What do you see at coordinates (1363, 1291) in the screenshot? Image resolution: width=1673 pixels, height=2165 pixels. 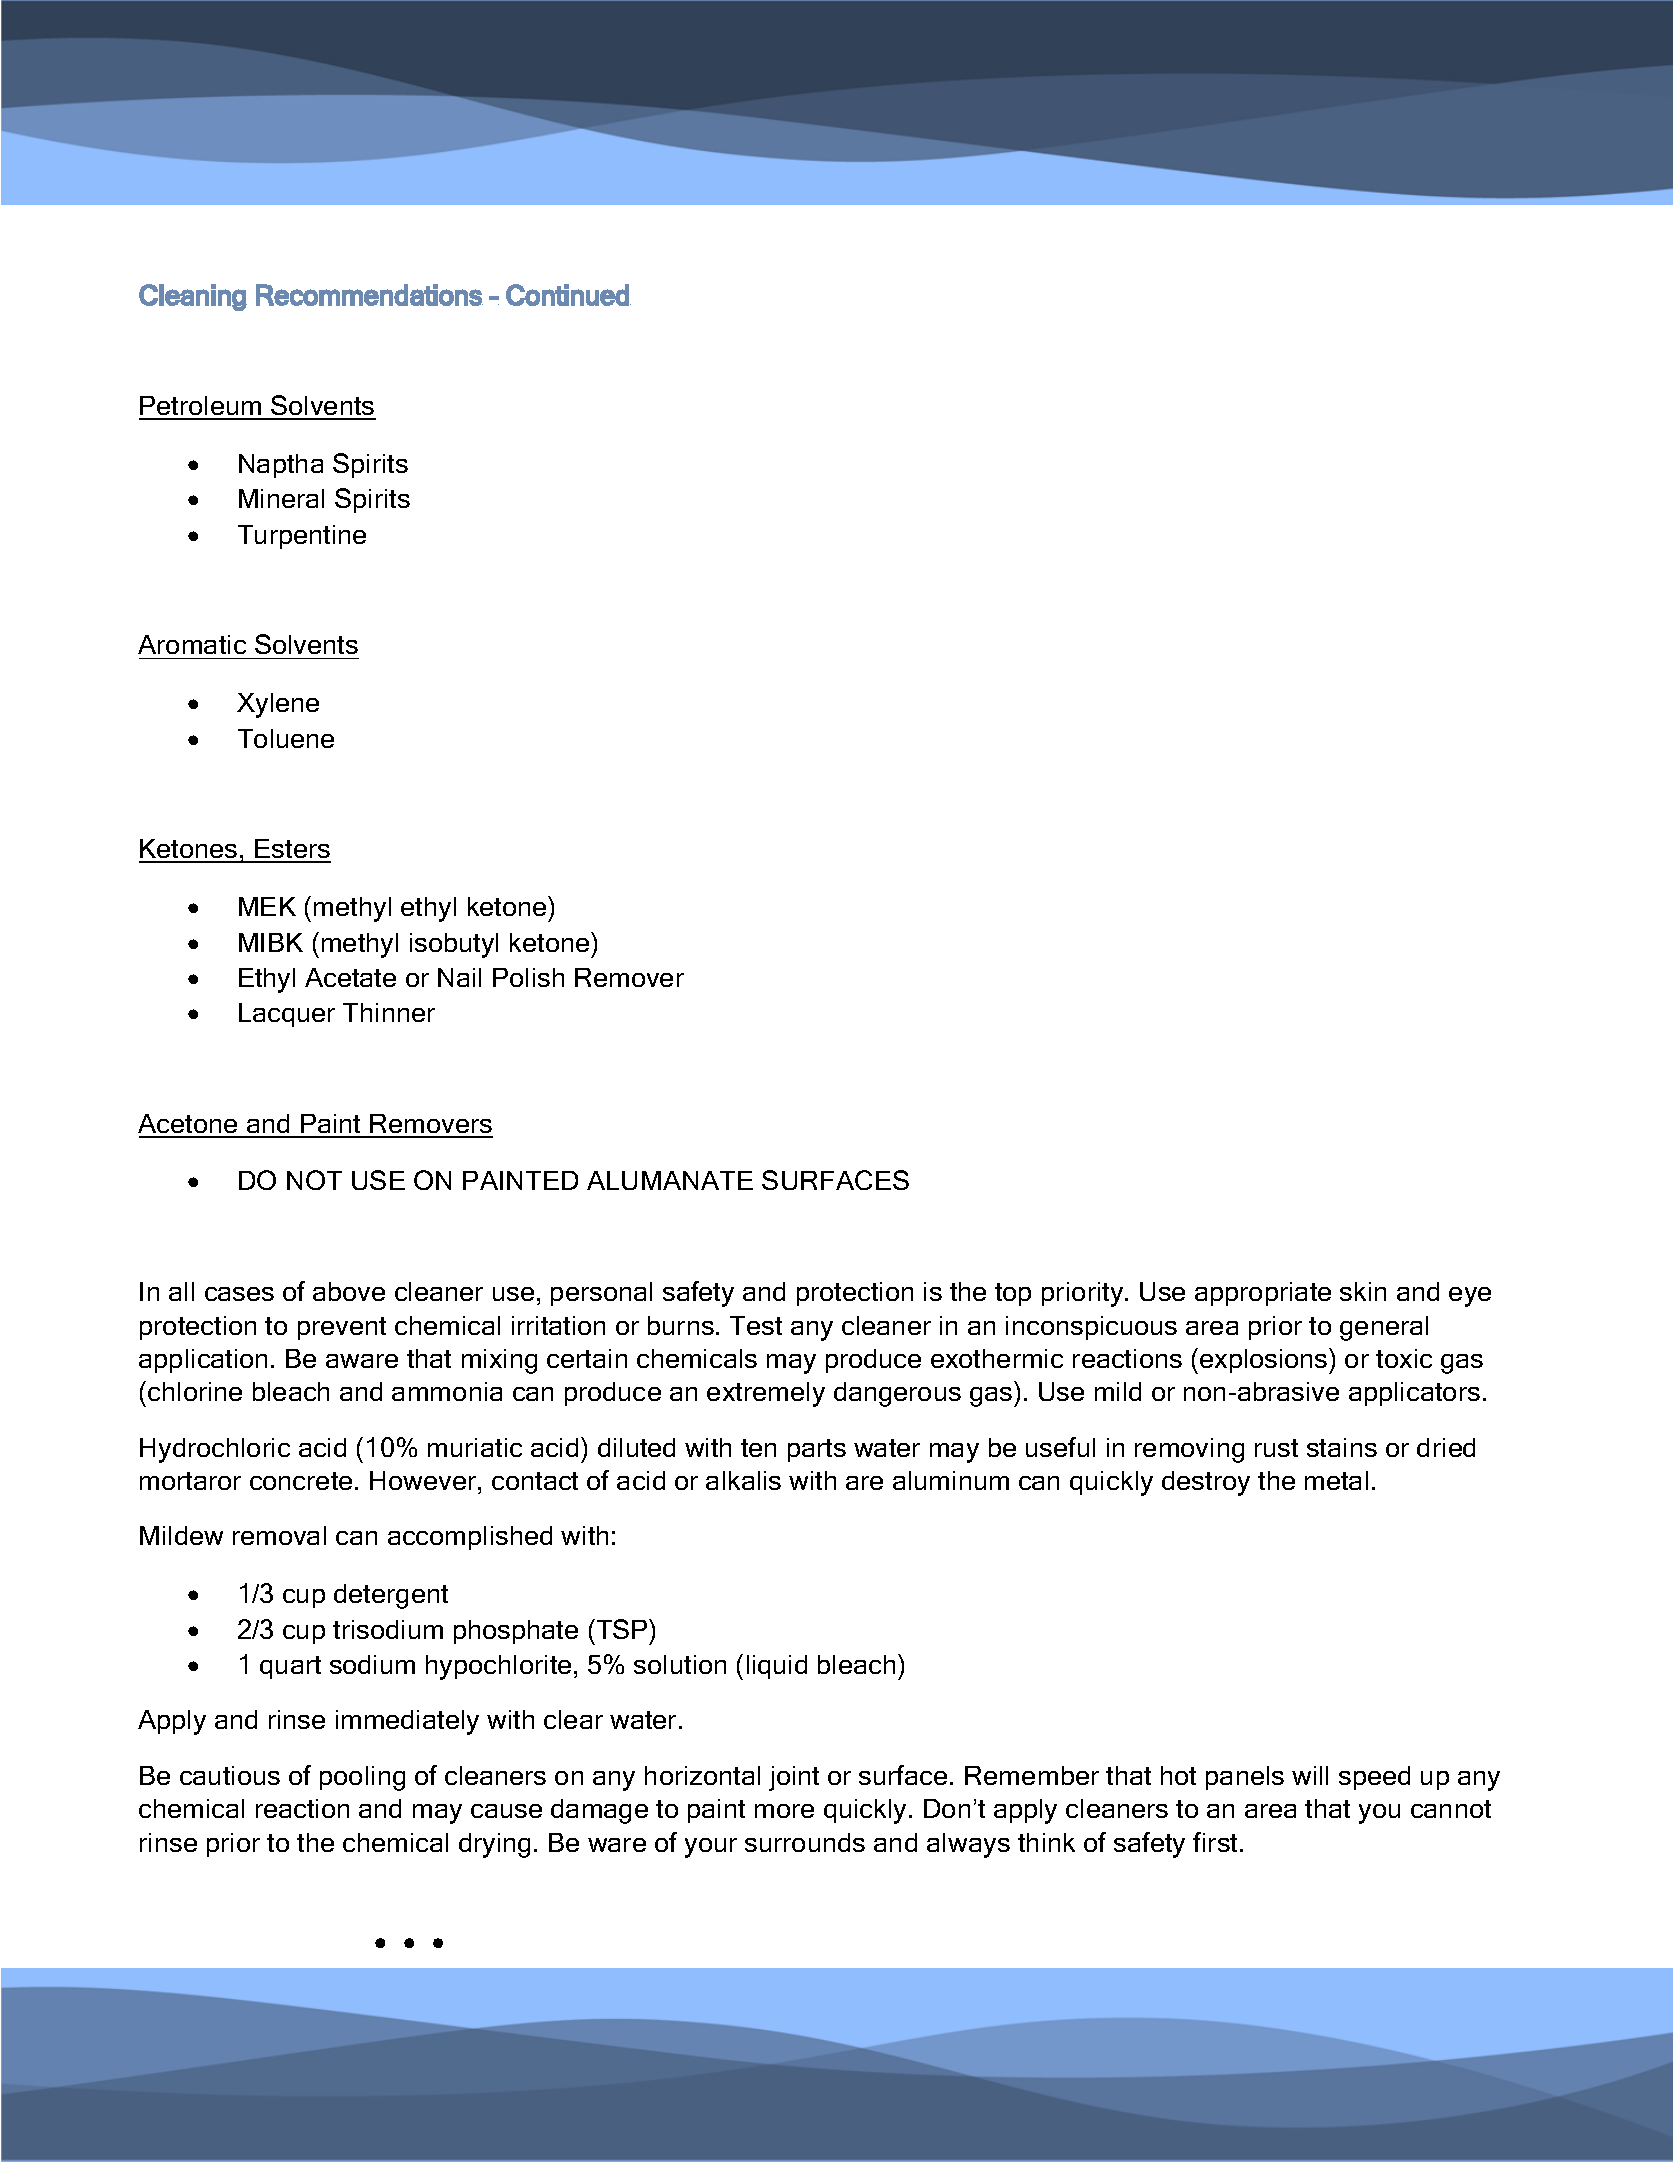 I see `skin` at bounding box center [1363, 1291].
